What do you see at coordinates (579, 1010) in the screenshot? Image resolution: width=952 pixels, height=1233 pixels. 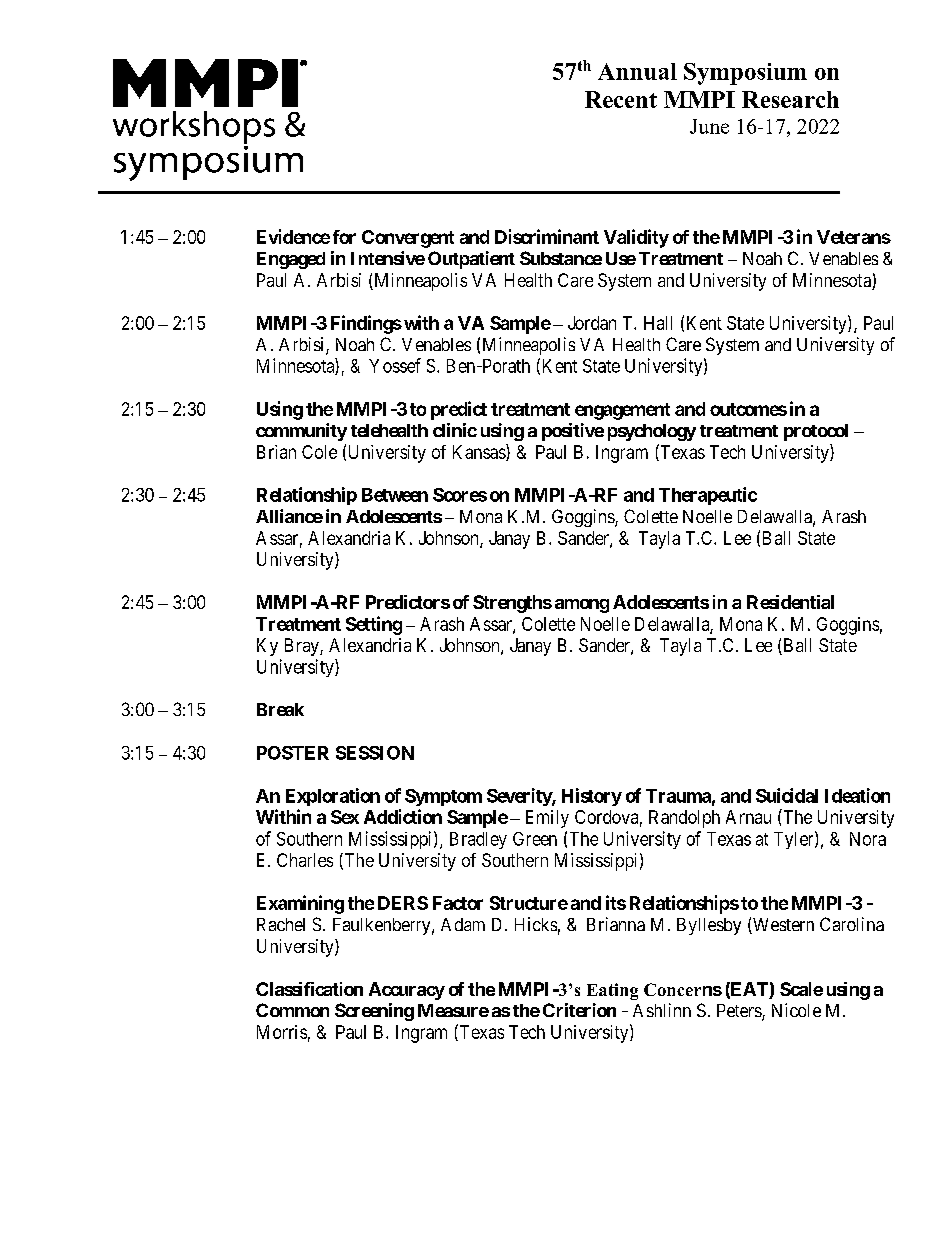 I see `Criterion` at bounding box center [579, 1010].
